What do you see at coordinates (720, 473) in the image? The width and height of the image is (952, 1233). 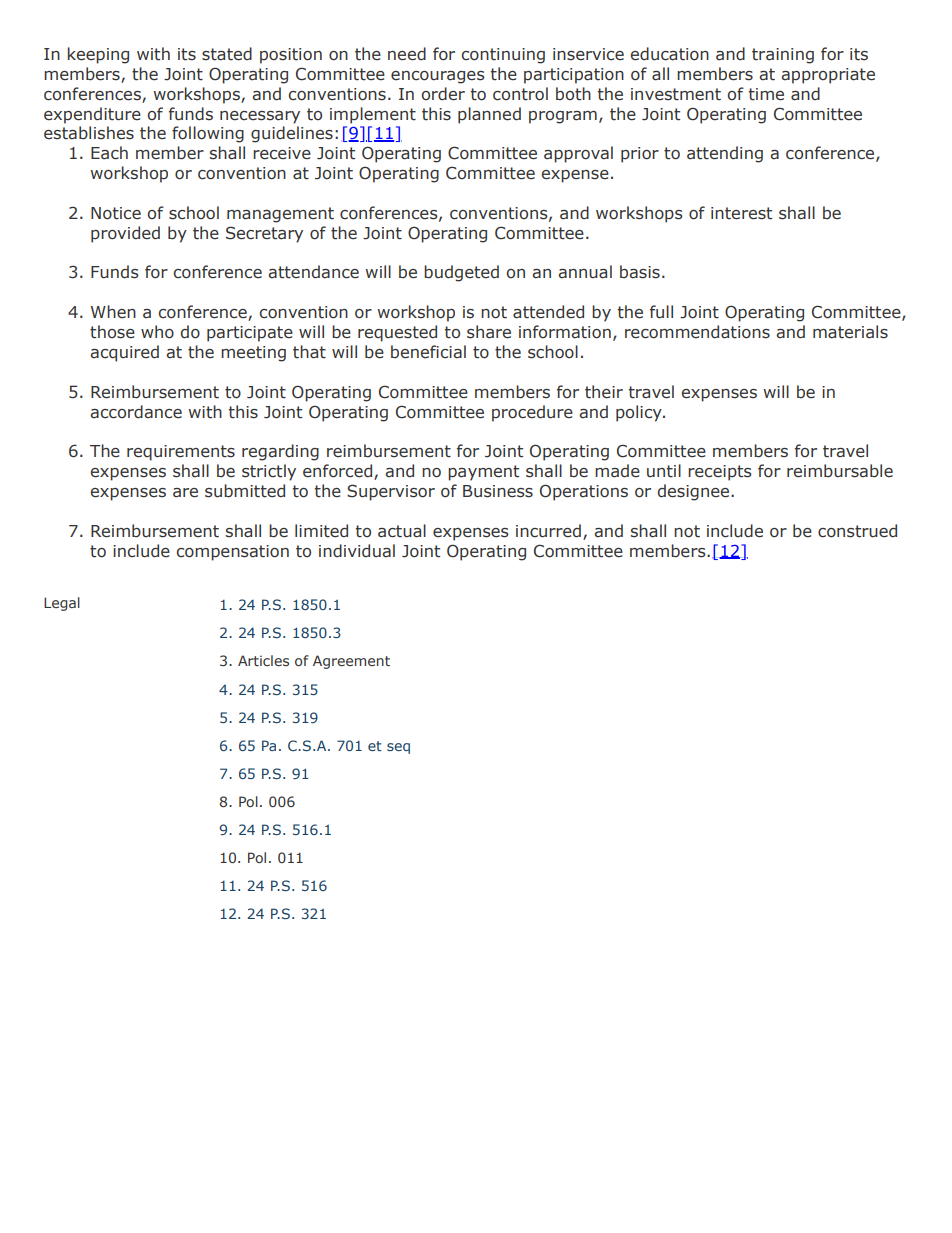 I see `receipts` at bounding box center [720, 473].
